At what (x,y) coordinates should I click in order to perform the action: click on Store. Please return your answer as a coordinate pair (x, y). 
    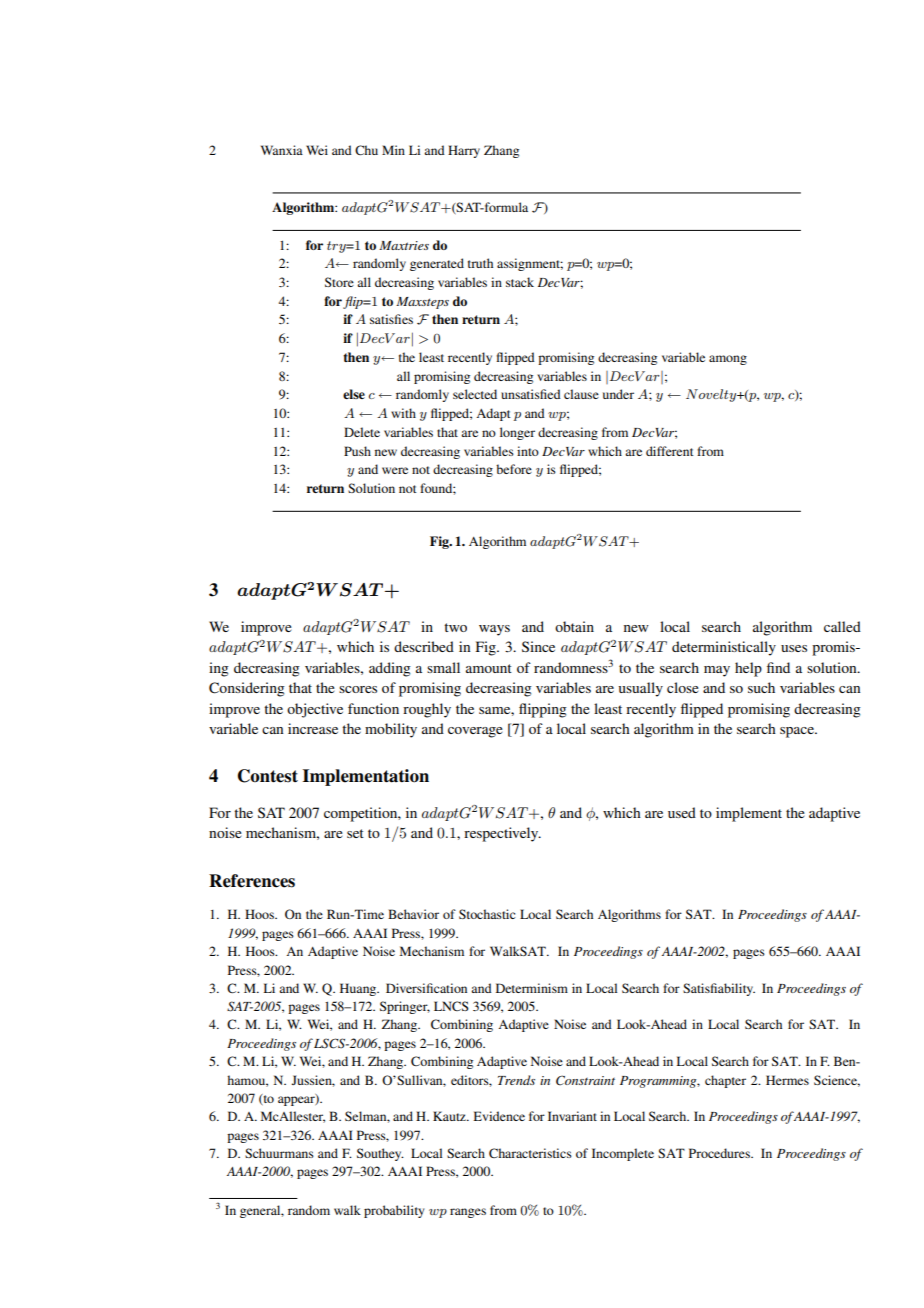
    Looking at the image, I should click on (339, 282).
